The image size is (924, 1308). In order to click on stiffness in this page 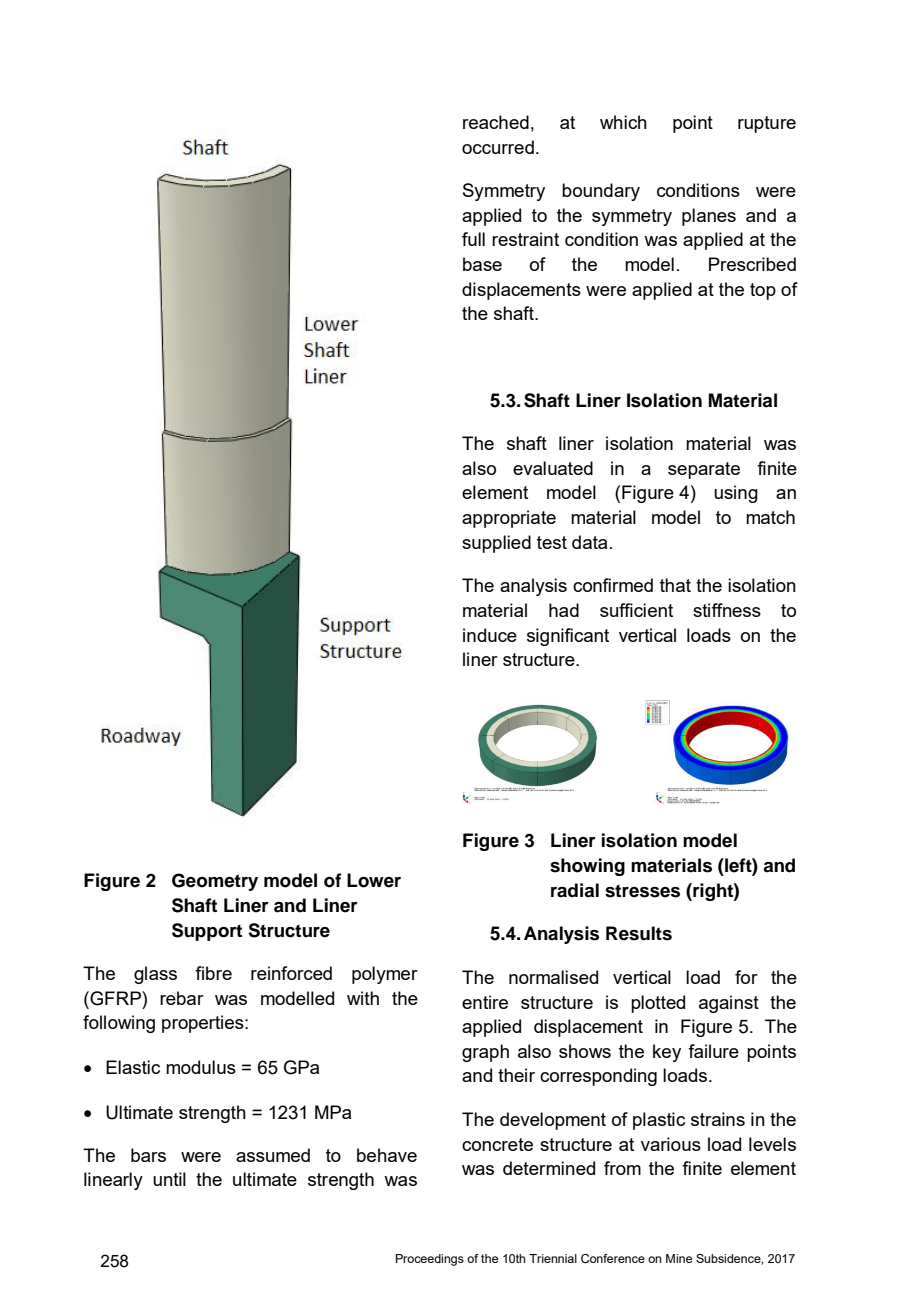, I will do `click(727, 610)`.
